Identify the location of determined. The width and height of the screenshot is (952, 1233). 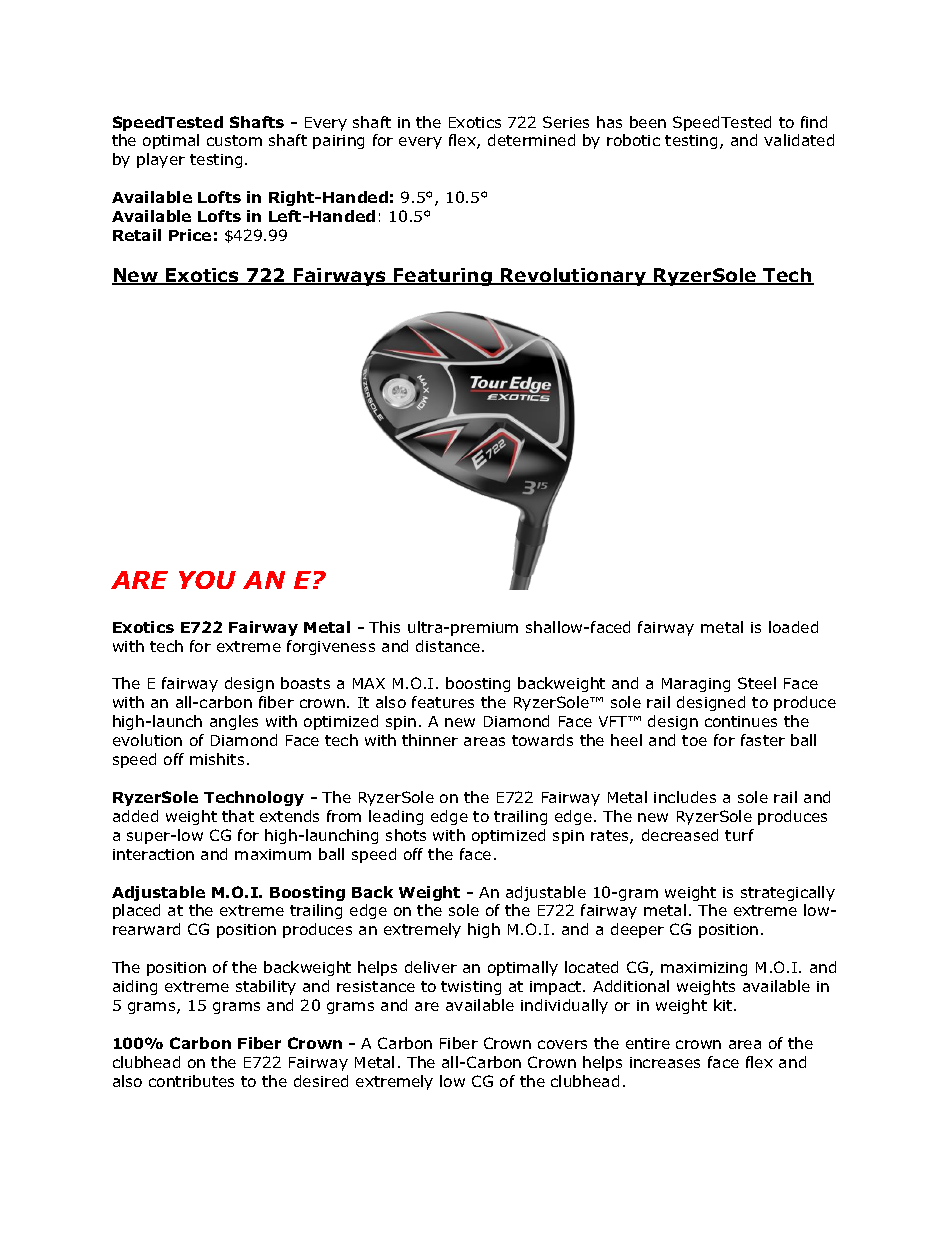
(531, 140).
